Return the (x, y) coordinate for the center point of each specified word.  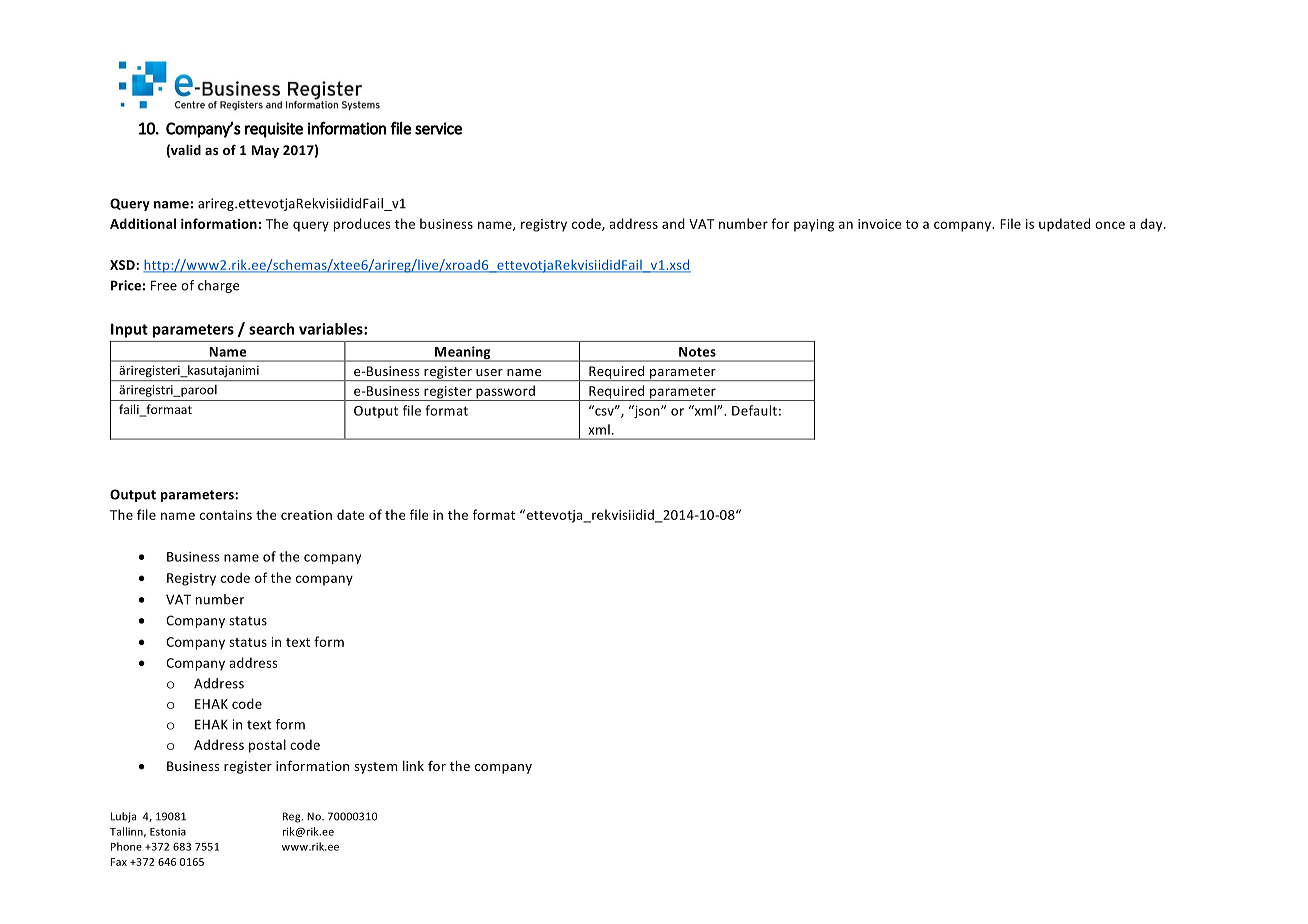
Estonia (168, 832)
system (375, 768)
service (438, 128)
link (413, 766)
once (1110, 225)
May (265, 151)
